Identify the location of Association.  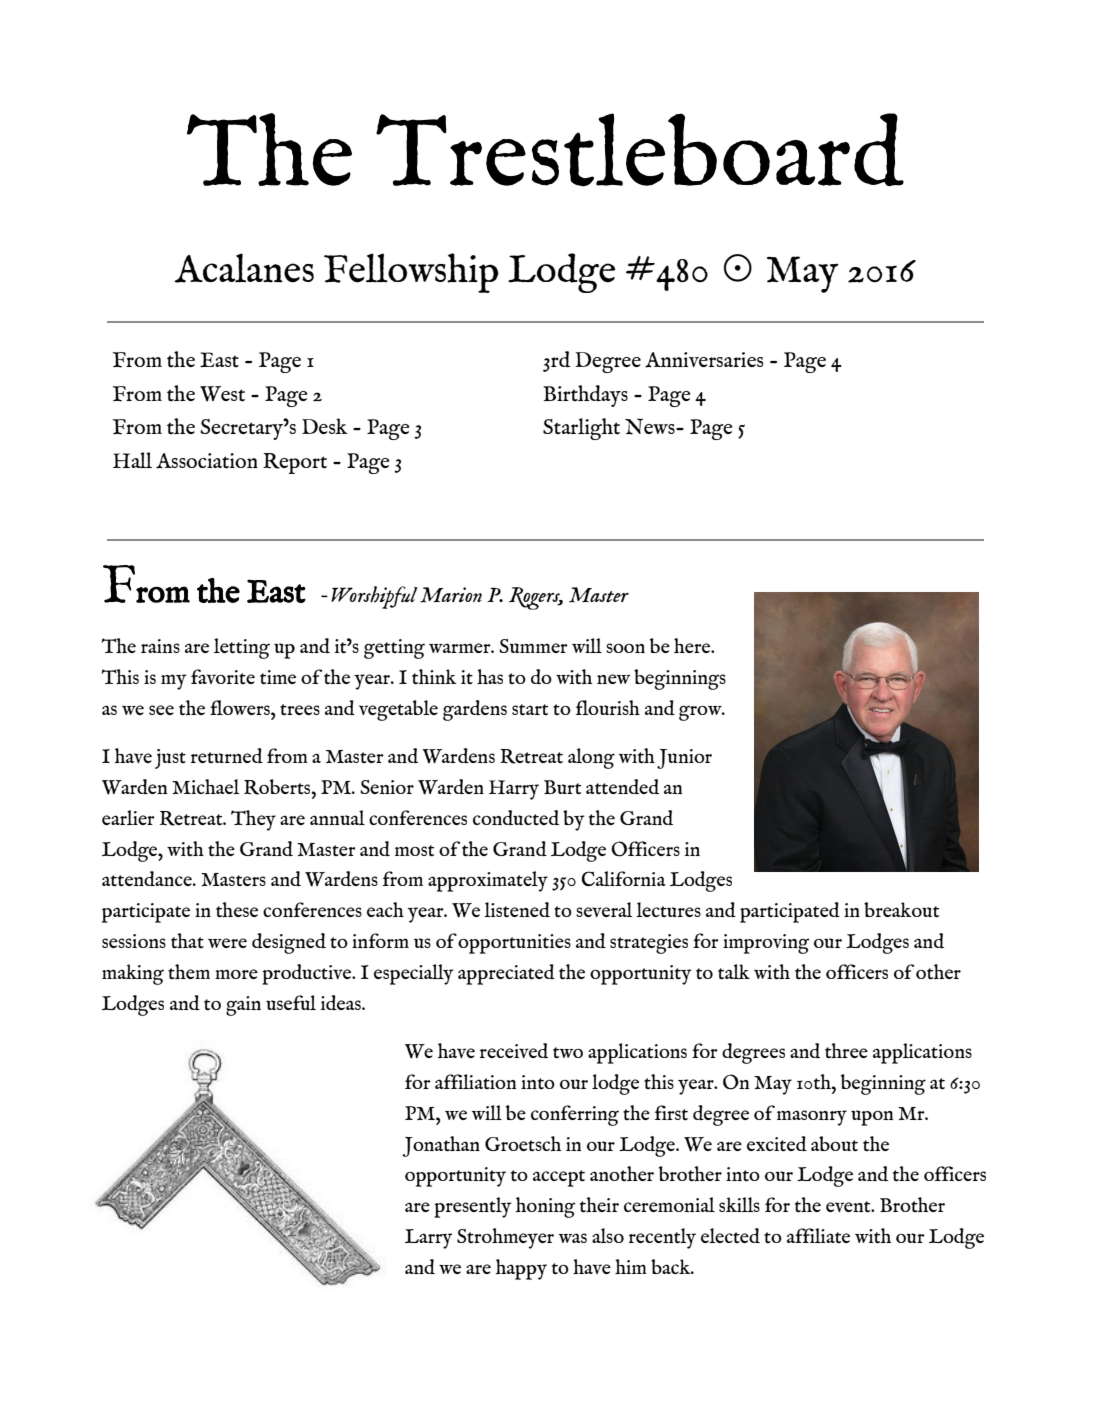
(207, 461).
